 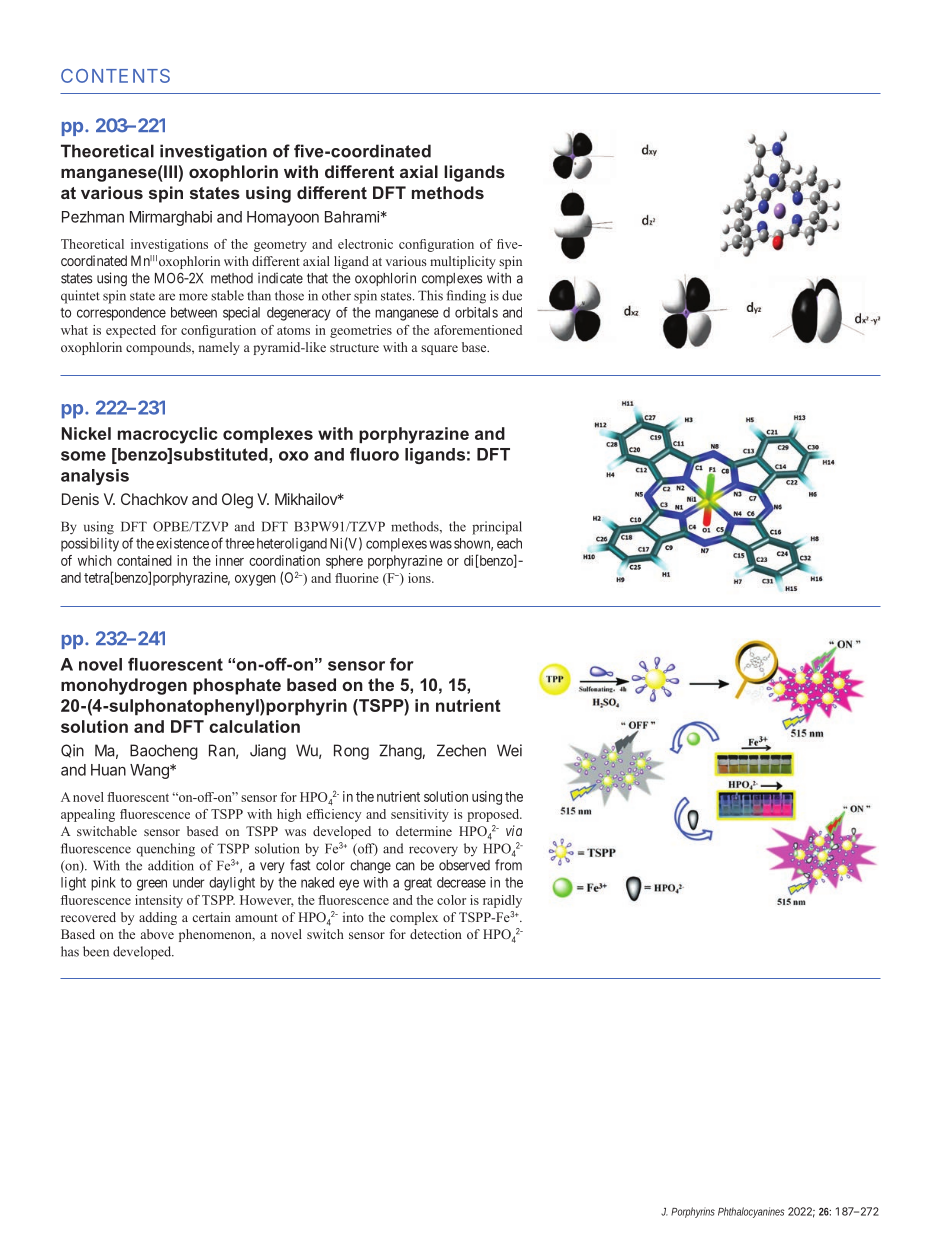 I want to click on each, so click(x=509, y=543).
